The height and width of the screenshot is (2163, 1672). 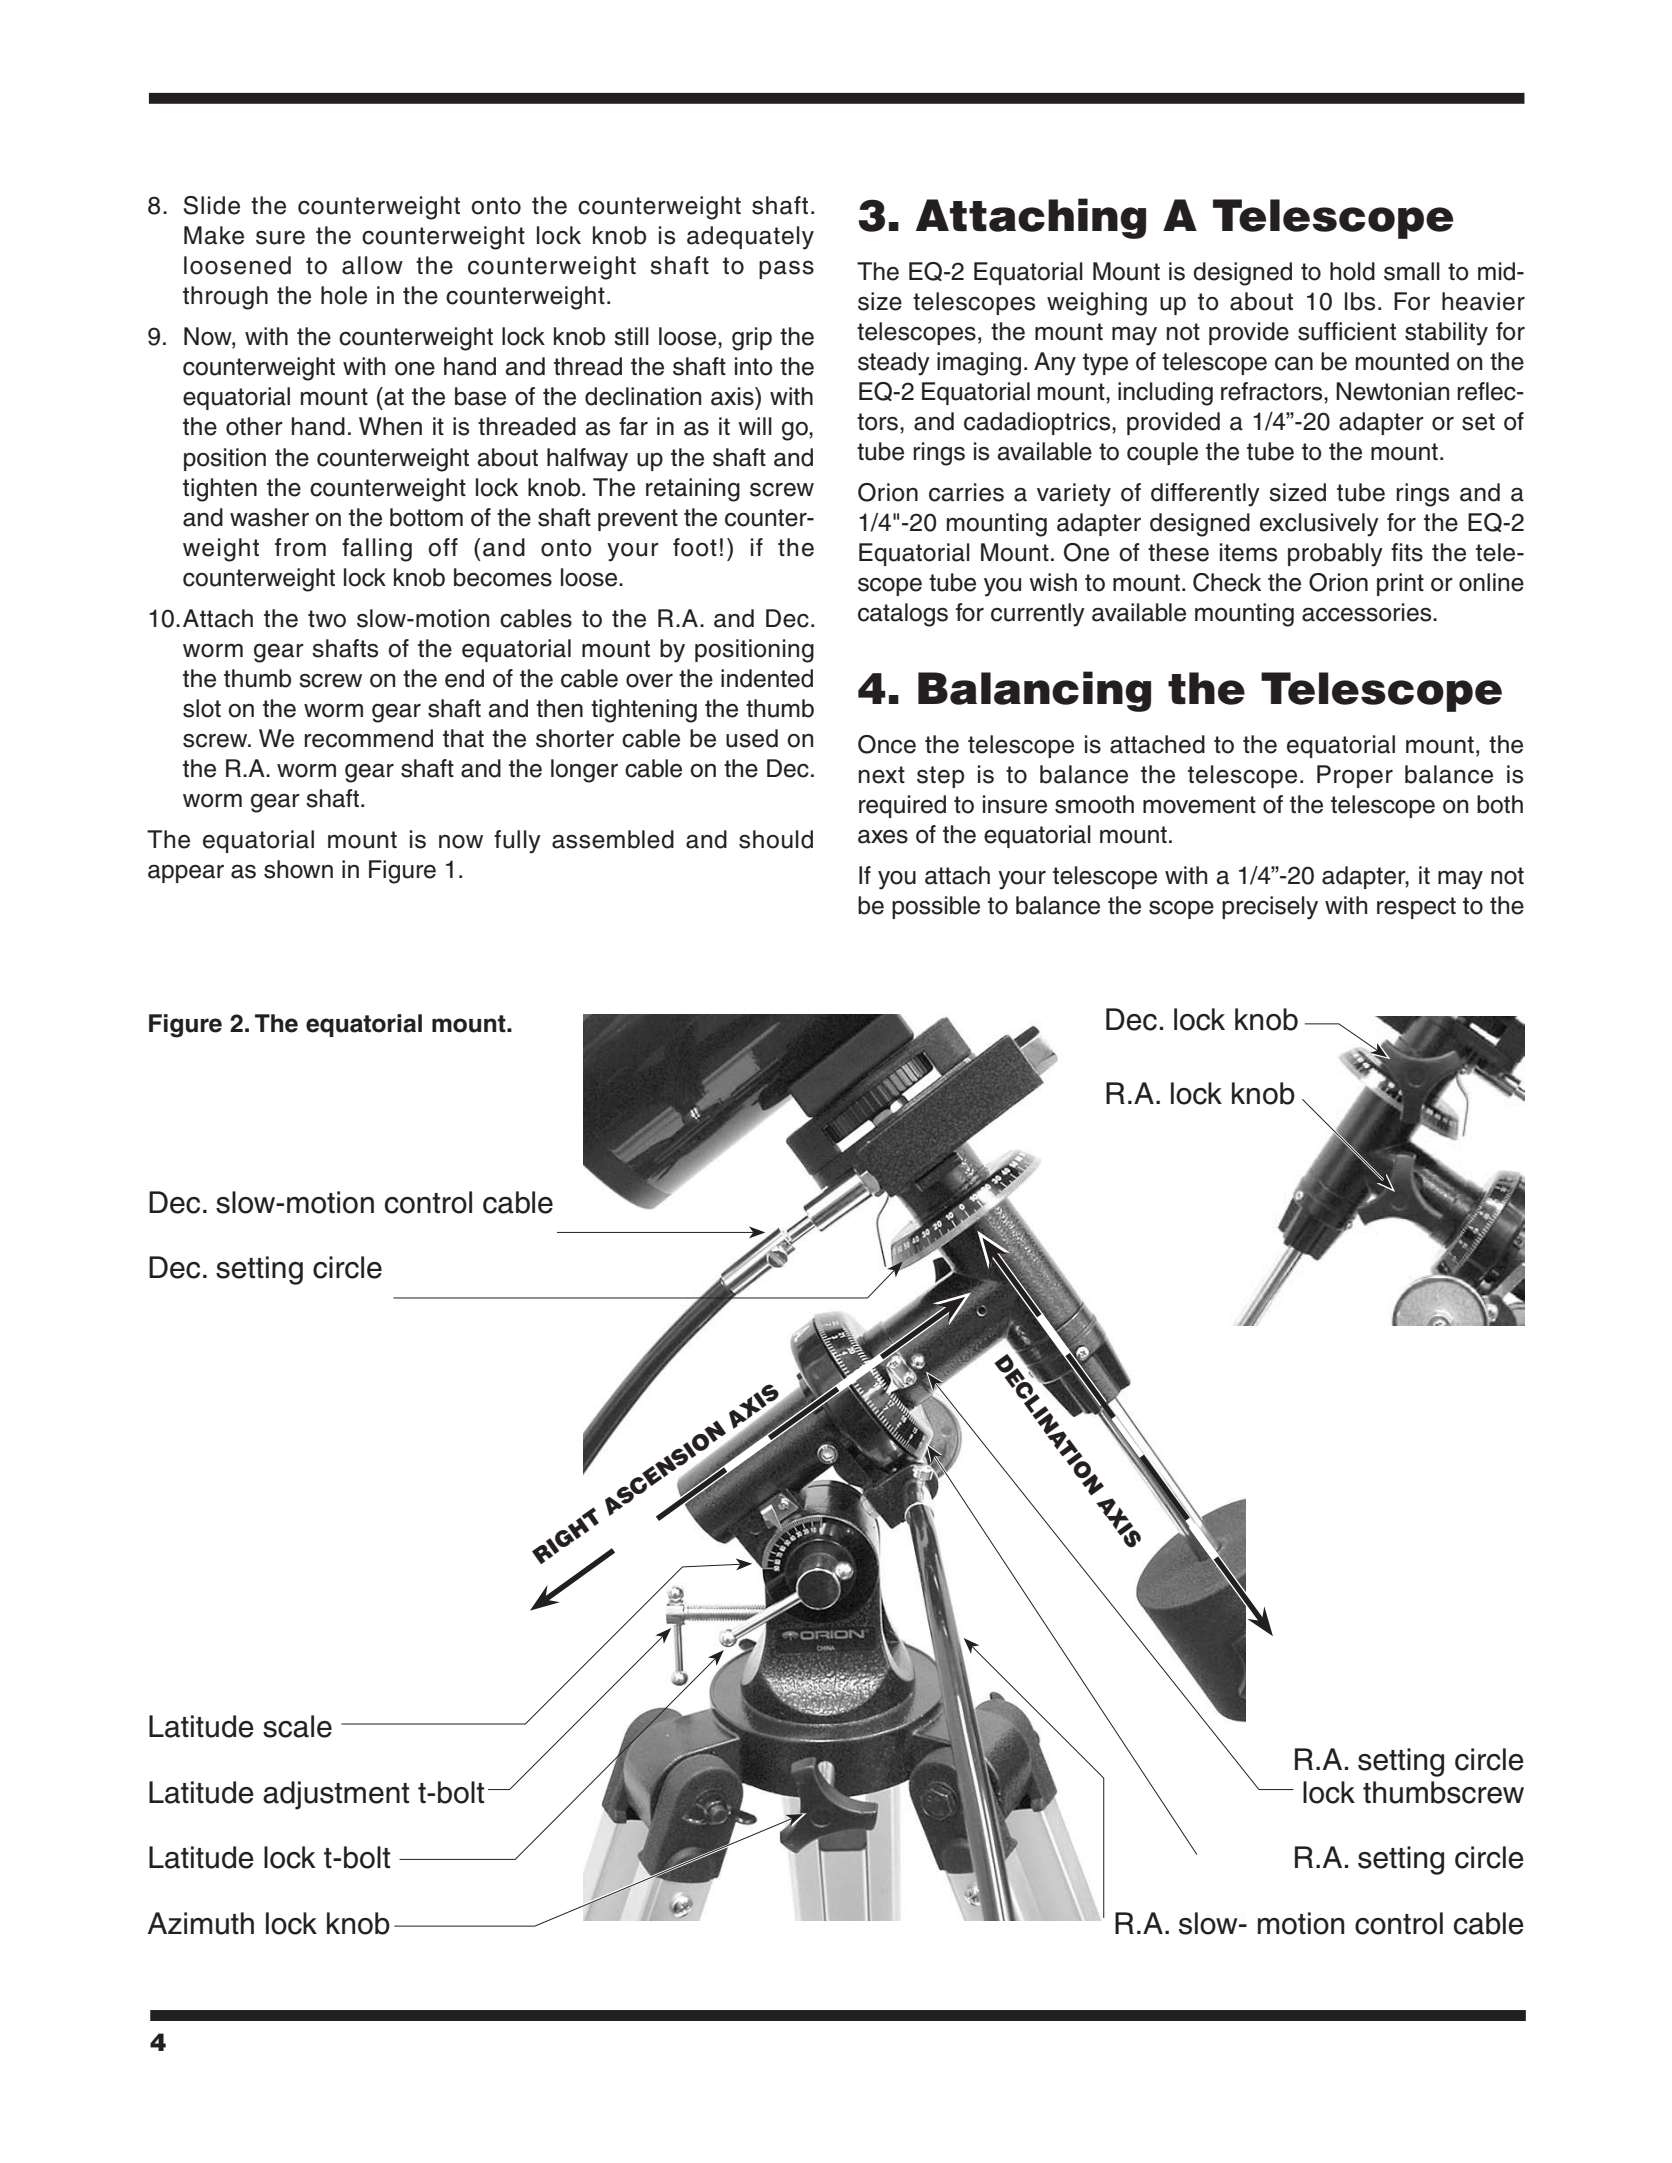 I want to click on shown, so click(x=298, y=869).
